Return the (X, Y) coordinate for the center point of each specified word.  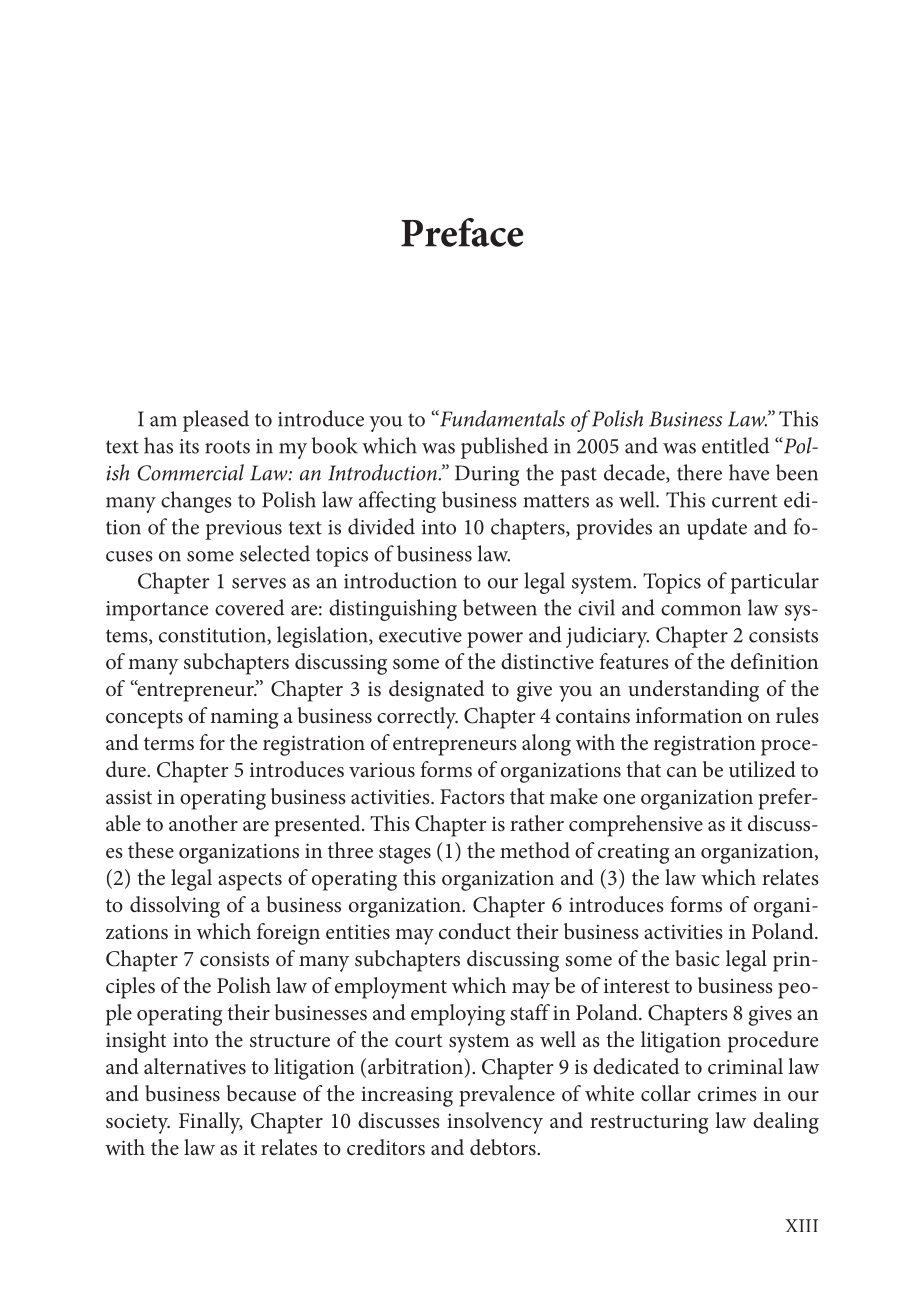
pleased (216, 421)
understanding (693, 691)
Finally (211, 1123)
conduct (475, 931)
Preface (462, 232)
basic (697, 958)
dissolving (175, 907)
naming (245, 719)
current (744, 501)
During (487, 475)
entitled (736, 445)
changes (196, 502)
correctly (417, 718)
